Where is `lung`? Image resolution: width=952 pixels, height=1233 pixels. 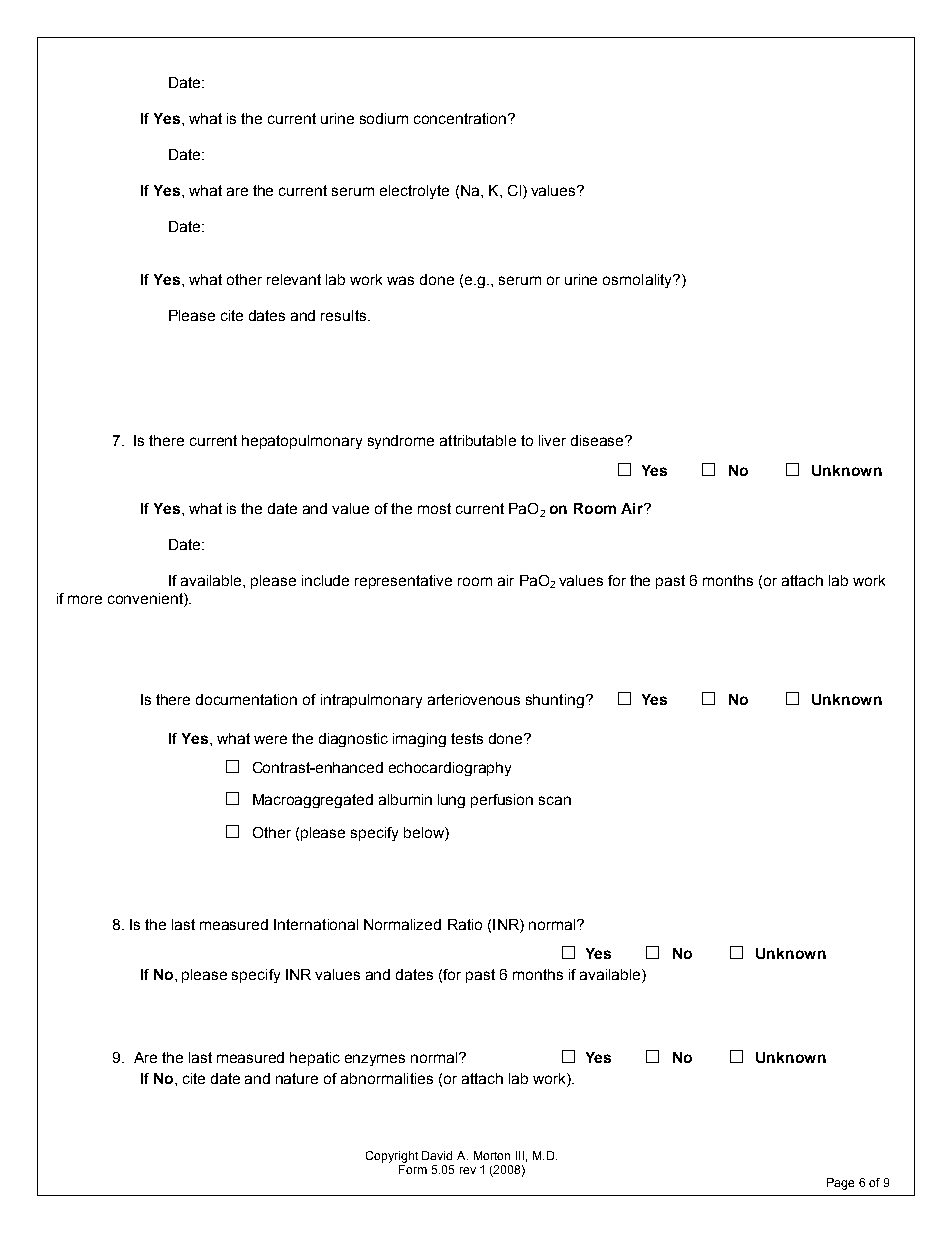
lung is located at coordinates (451, 801).
